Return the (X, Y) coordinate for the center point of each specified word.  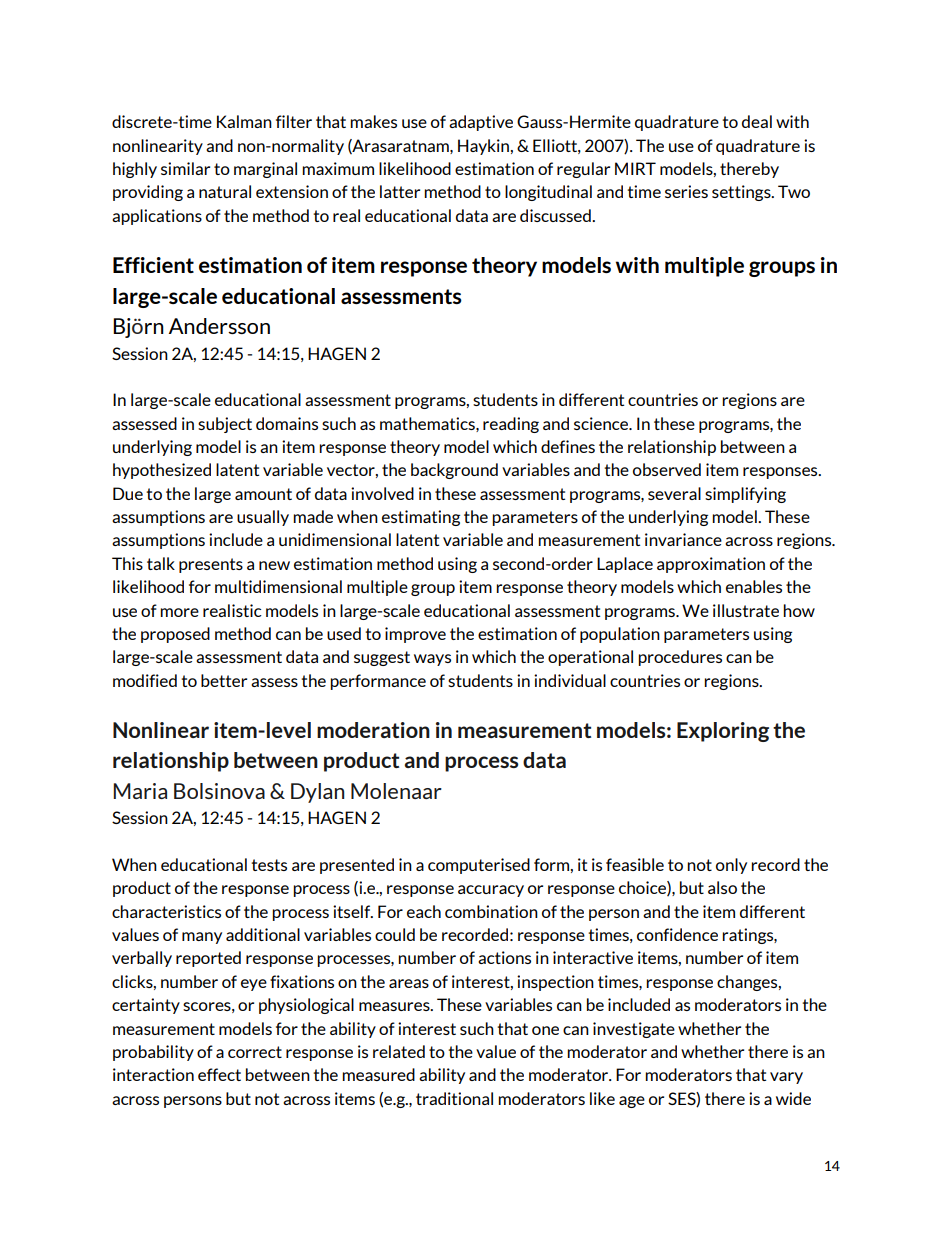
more (179, 612)
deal (757, 121)
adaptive (481, 123)
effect (219, 1074)
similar (185, 168)
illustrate (746, 610)
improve (415, 635)
